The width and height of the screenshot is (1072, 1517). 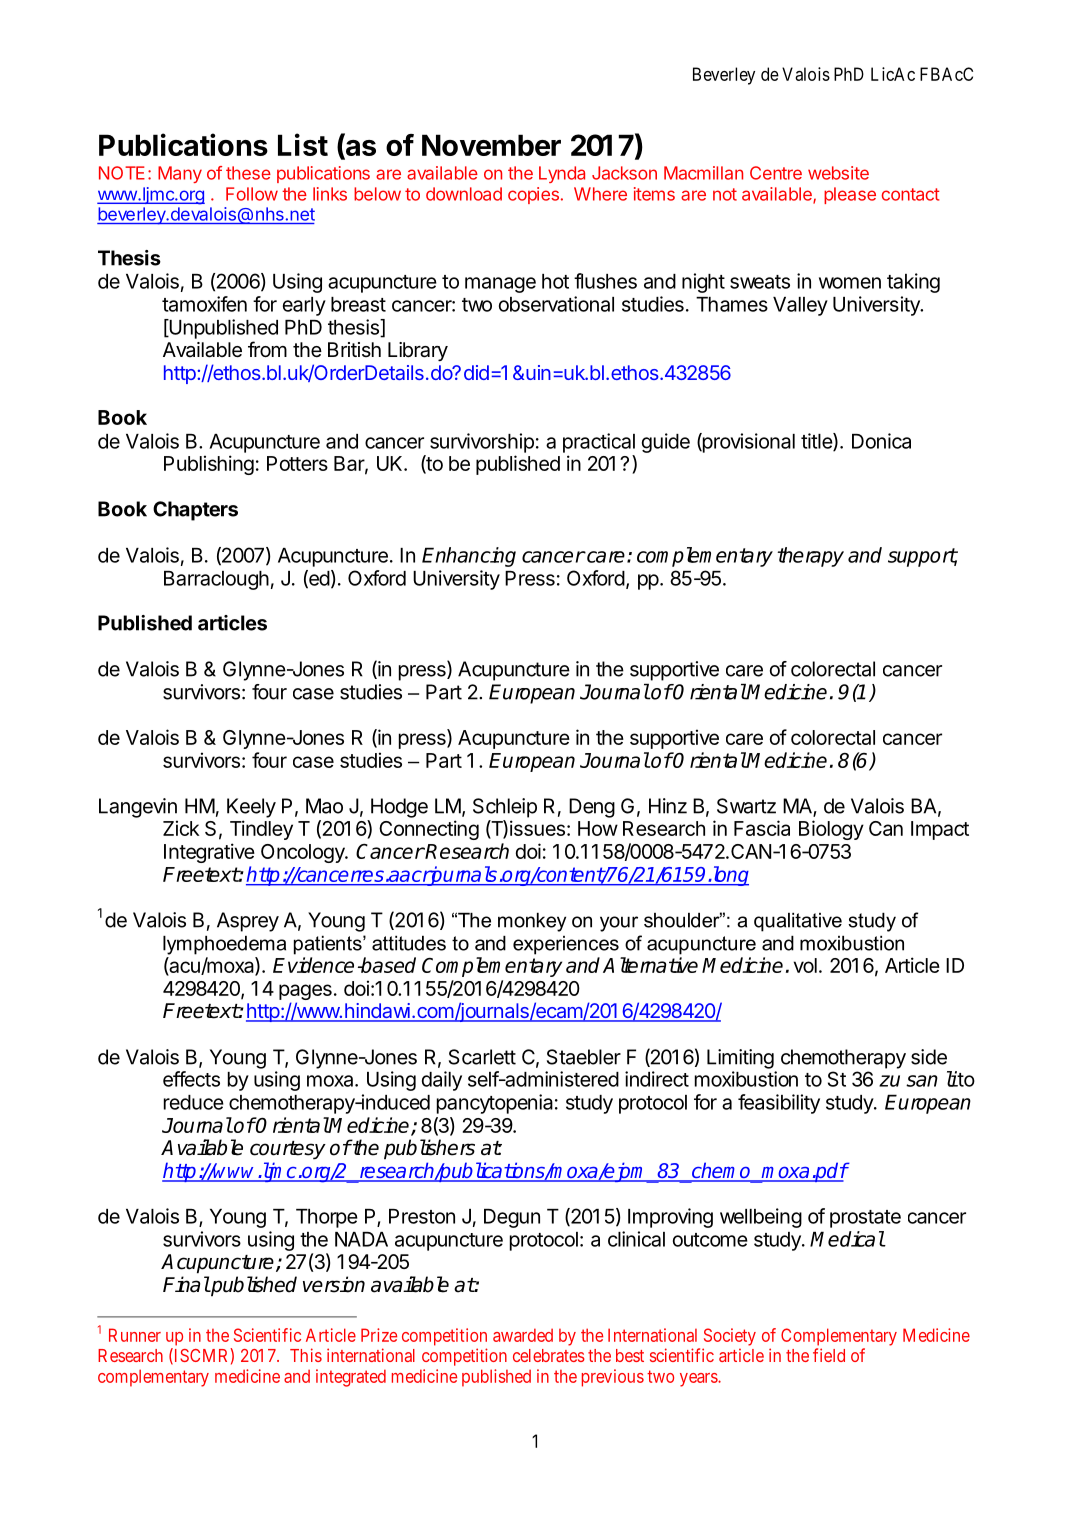 What do you see at coordinates (523, 1335) in the screenshot?
I see `awarded` at bounding box center [523, 1335].
